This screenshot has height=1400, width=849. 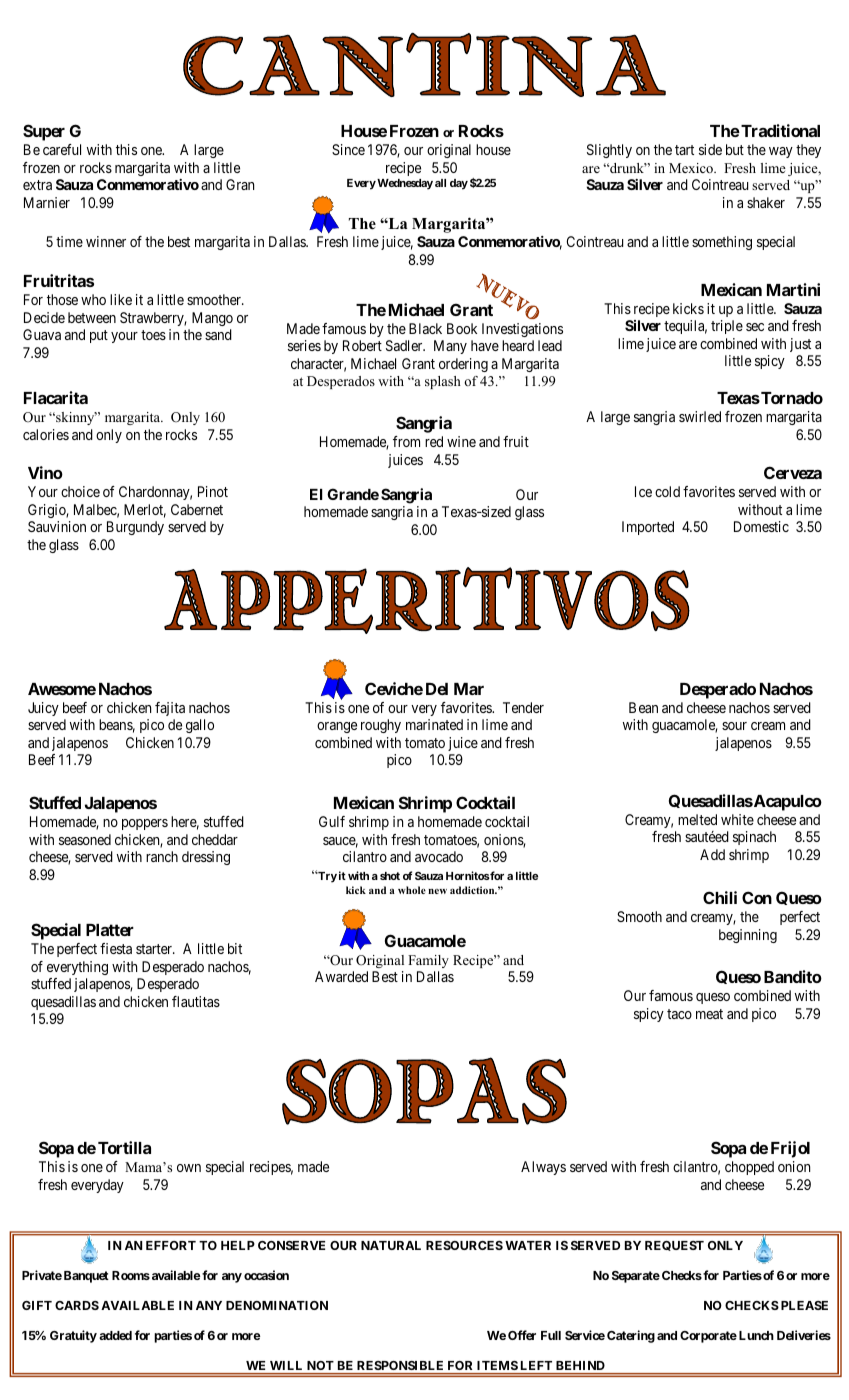 I want to click on side, so click(x=710, y=149).
